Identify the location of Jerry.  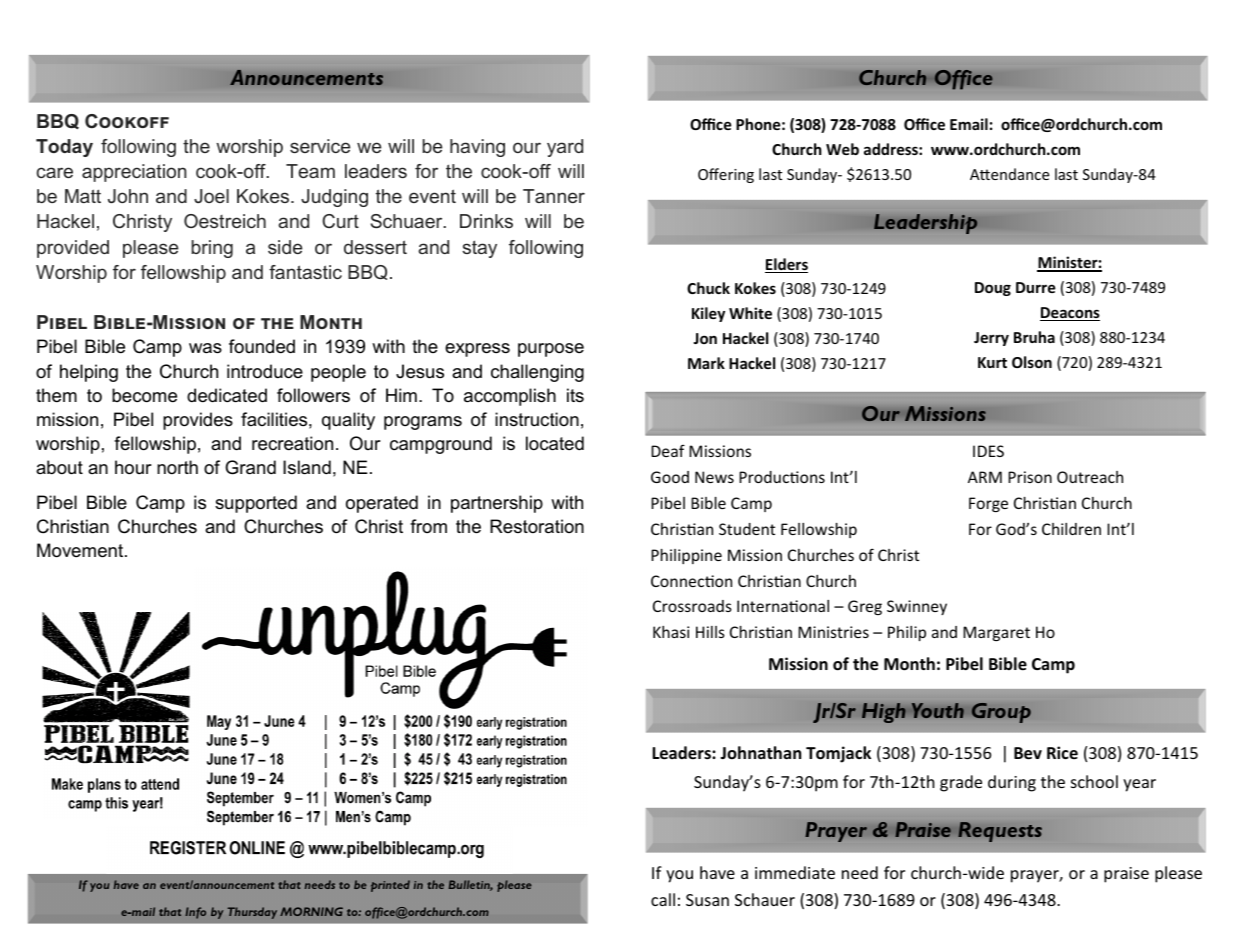
(991, 339).
